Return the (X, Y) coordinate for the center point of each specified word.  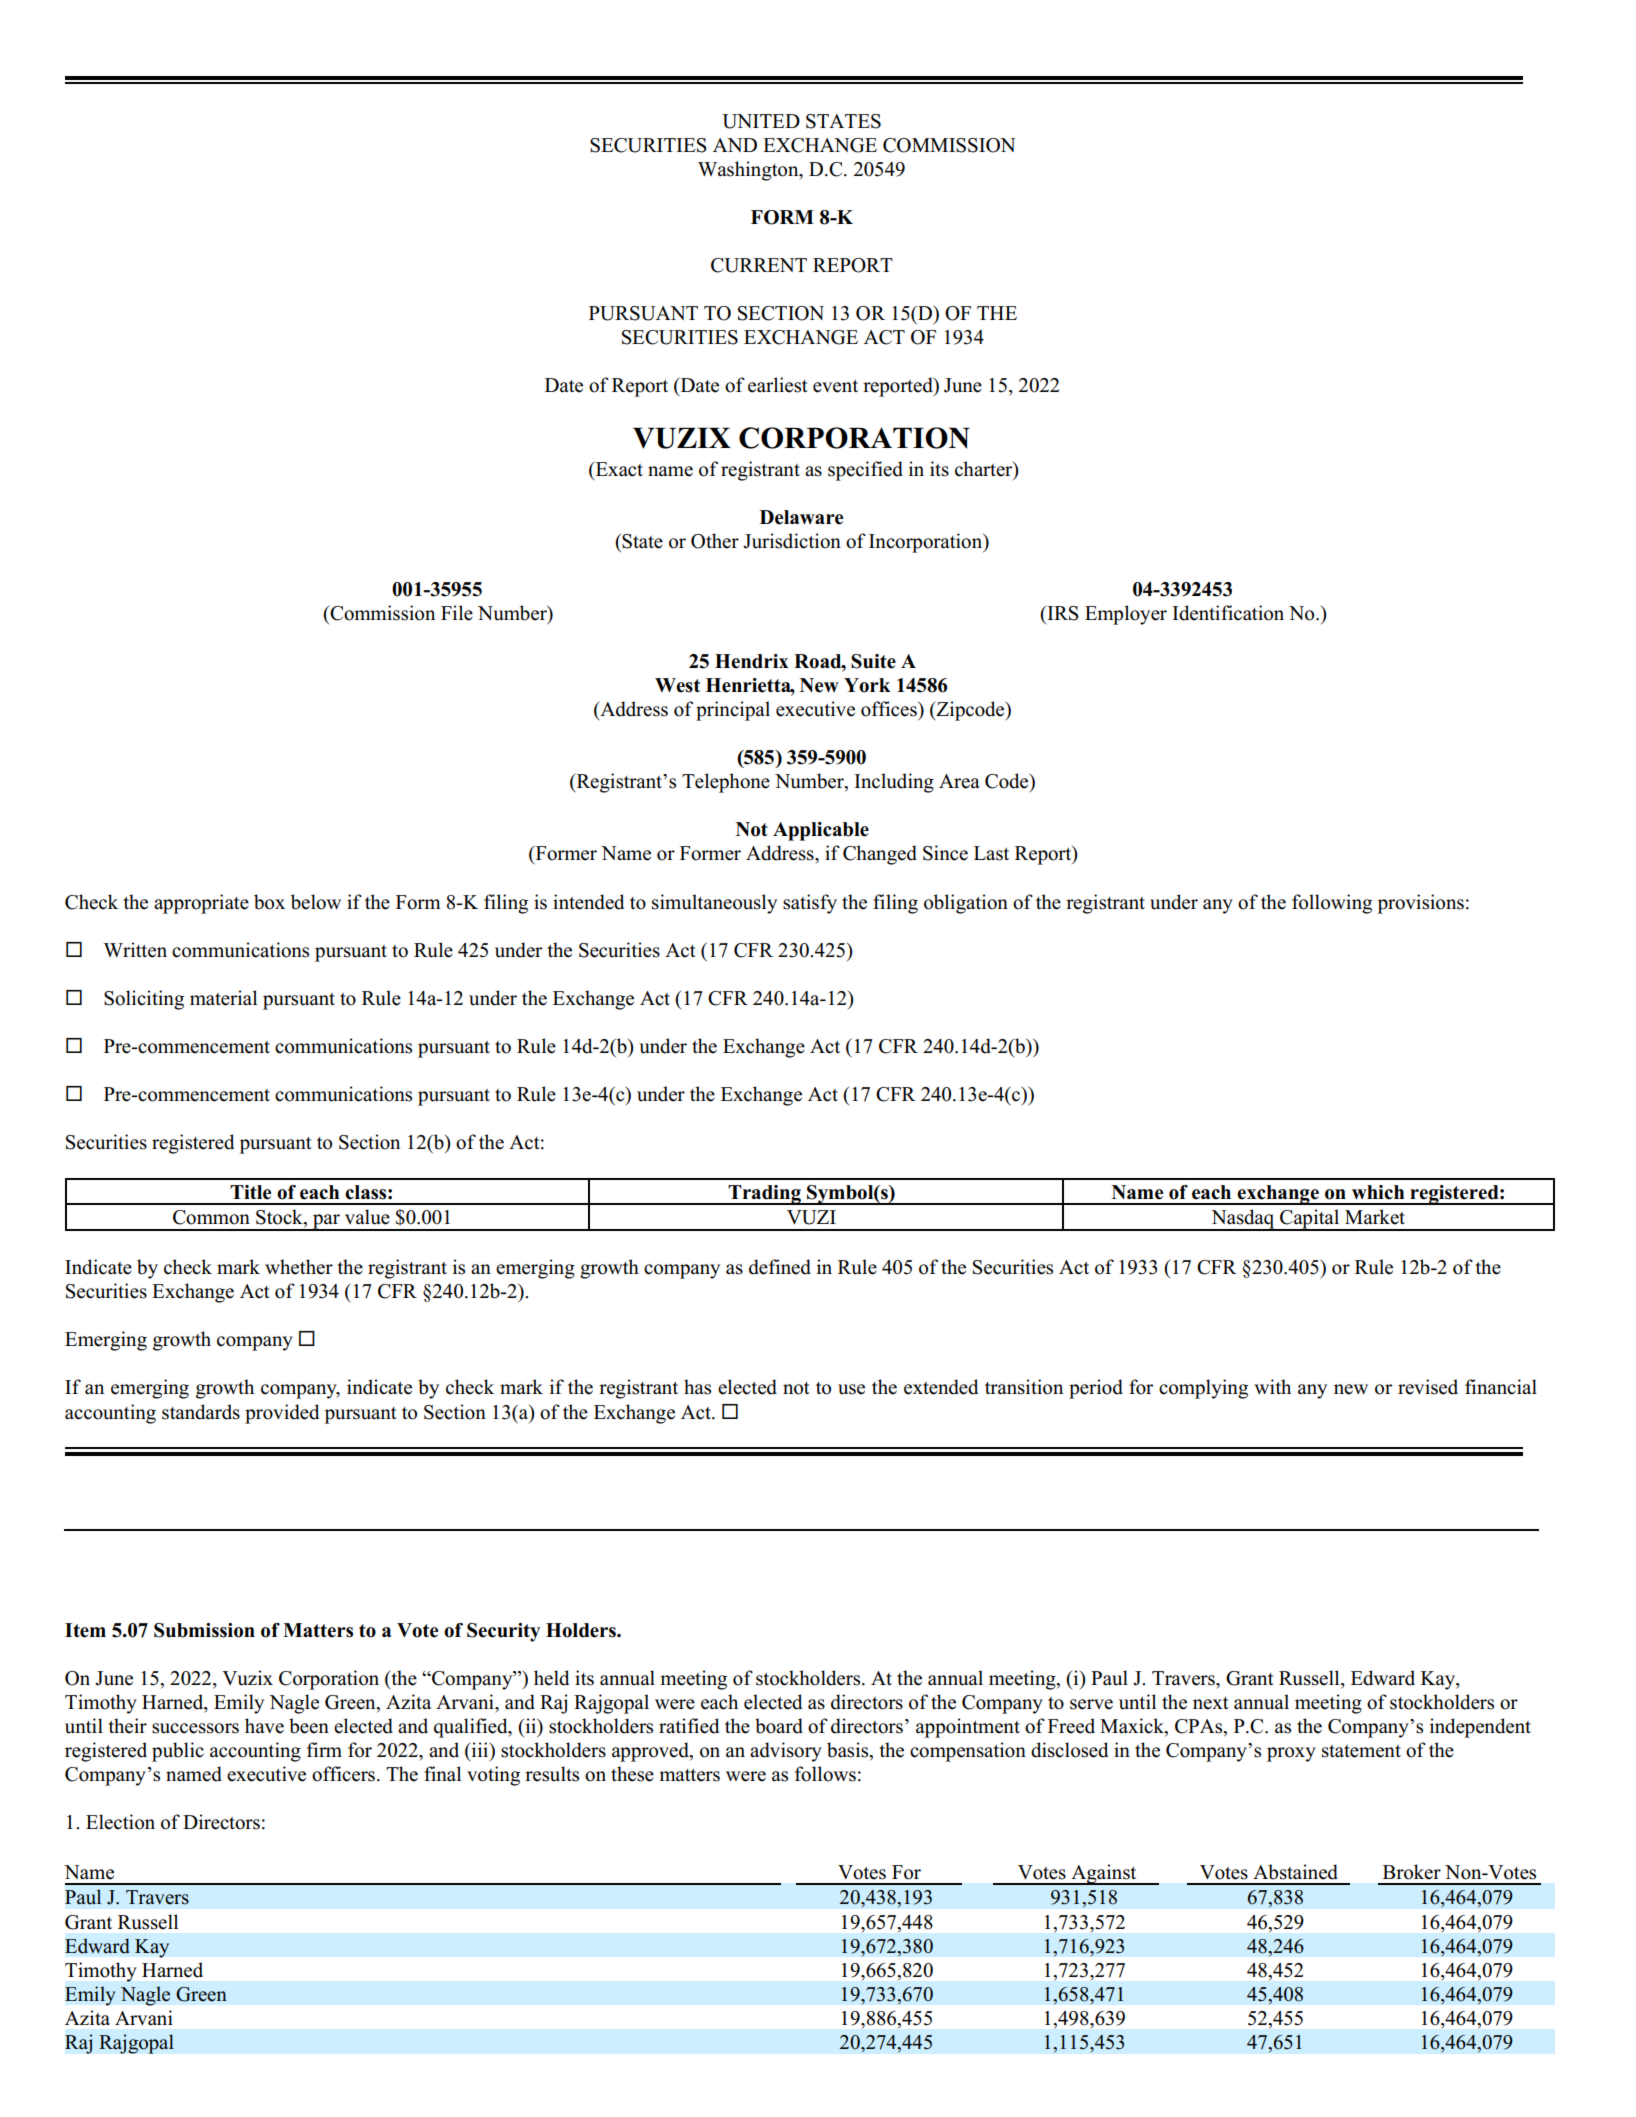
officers (343, 1774)
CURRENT (759, 265)
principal (733, 711)
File (457, 613)
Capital (1310, 1220)
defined (780, 1267)
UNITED (761, 121)
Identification (1228, 613)
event (835, 386)
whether (299, 1267)
